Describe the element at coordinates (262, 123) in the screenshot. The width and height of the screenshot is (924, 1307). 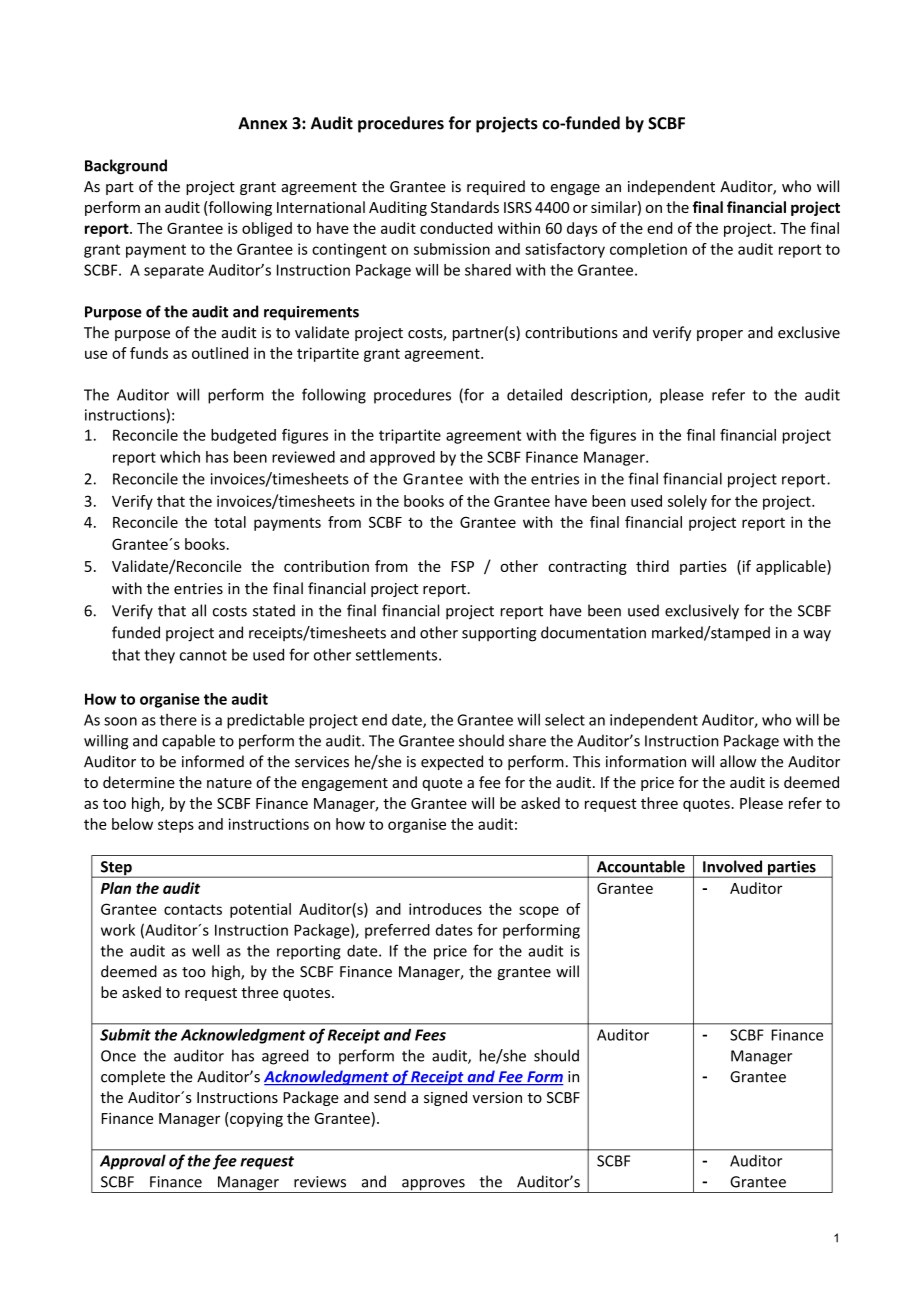
I see `Annex` at that location.
